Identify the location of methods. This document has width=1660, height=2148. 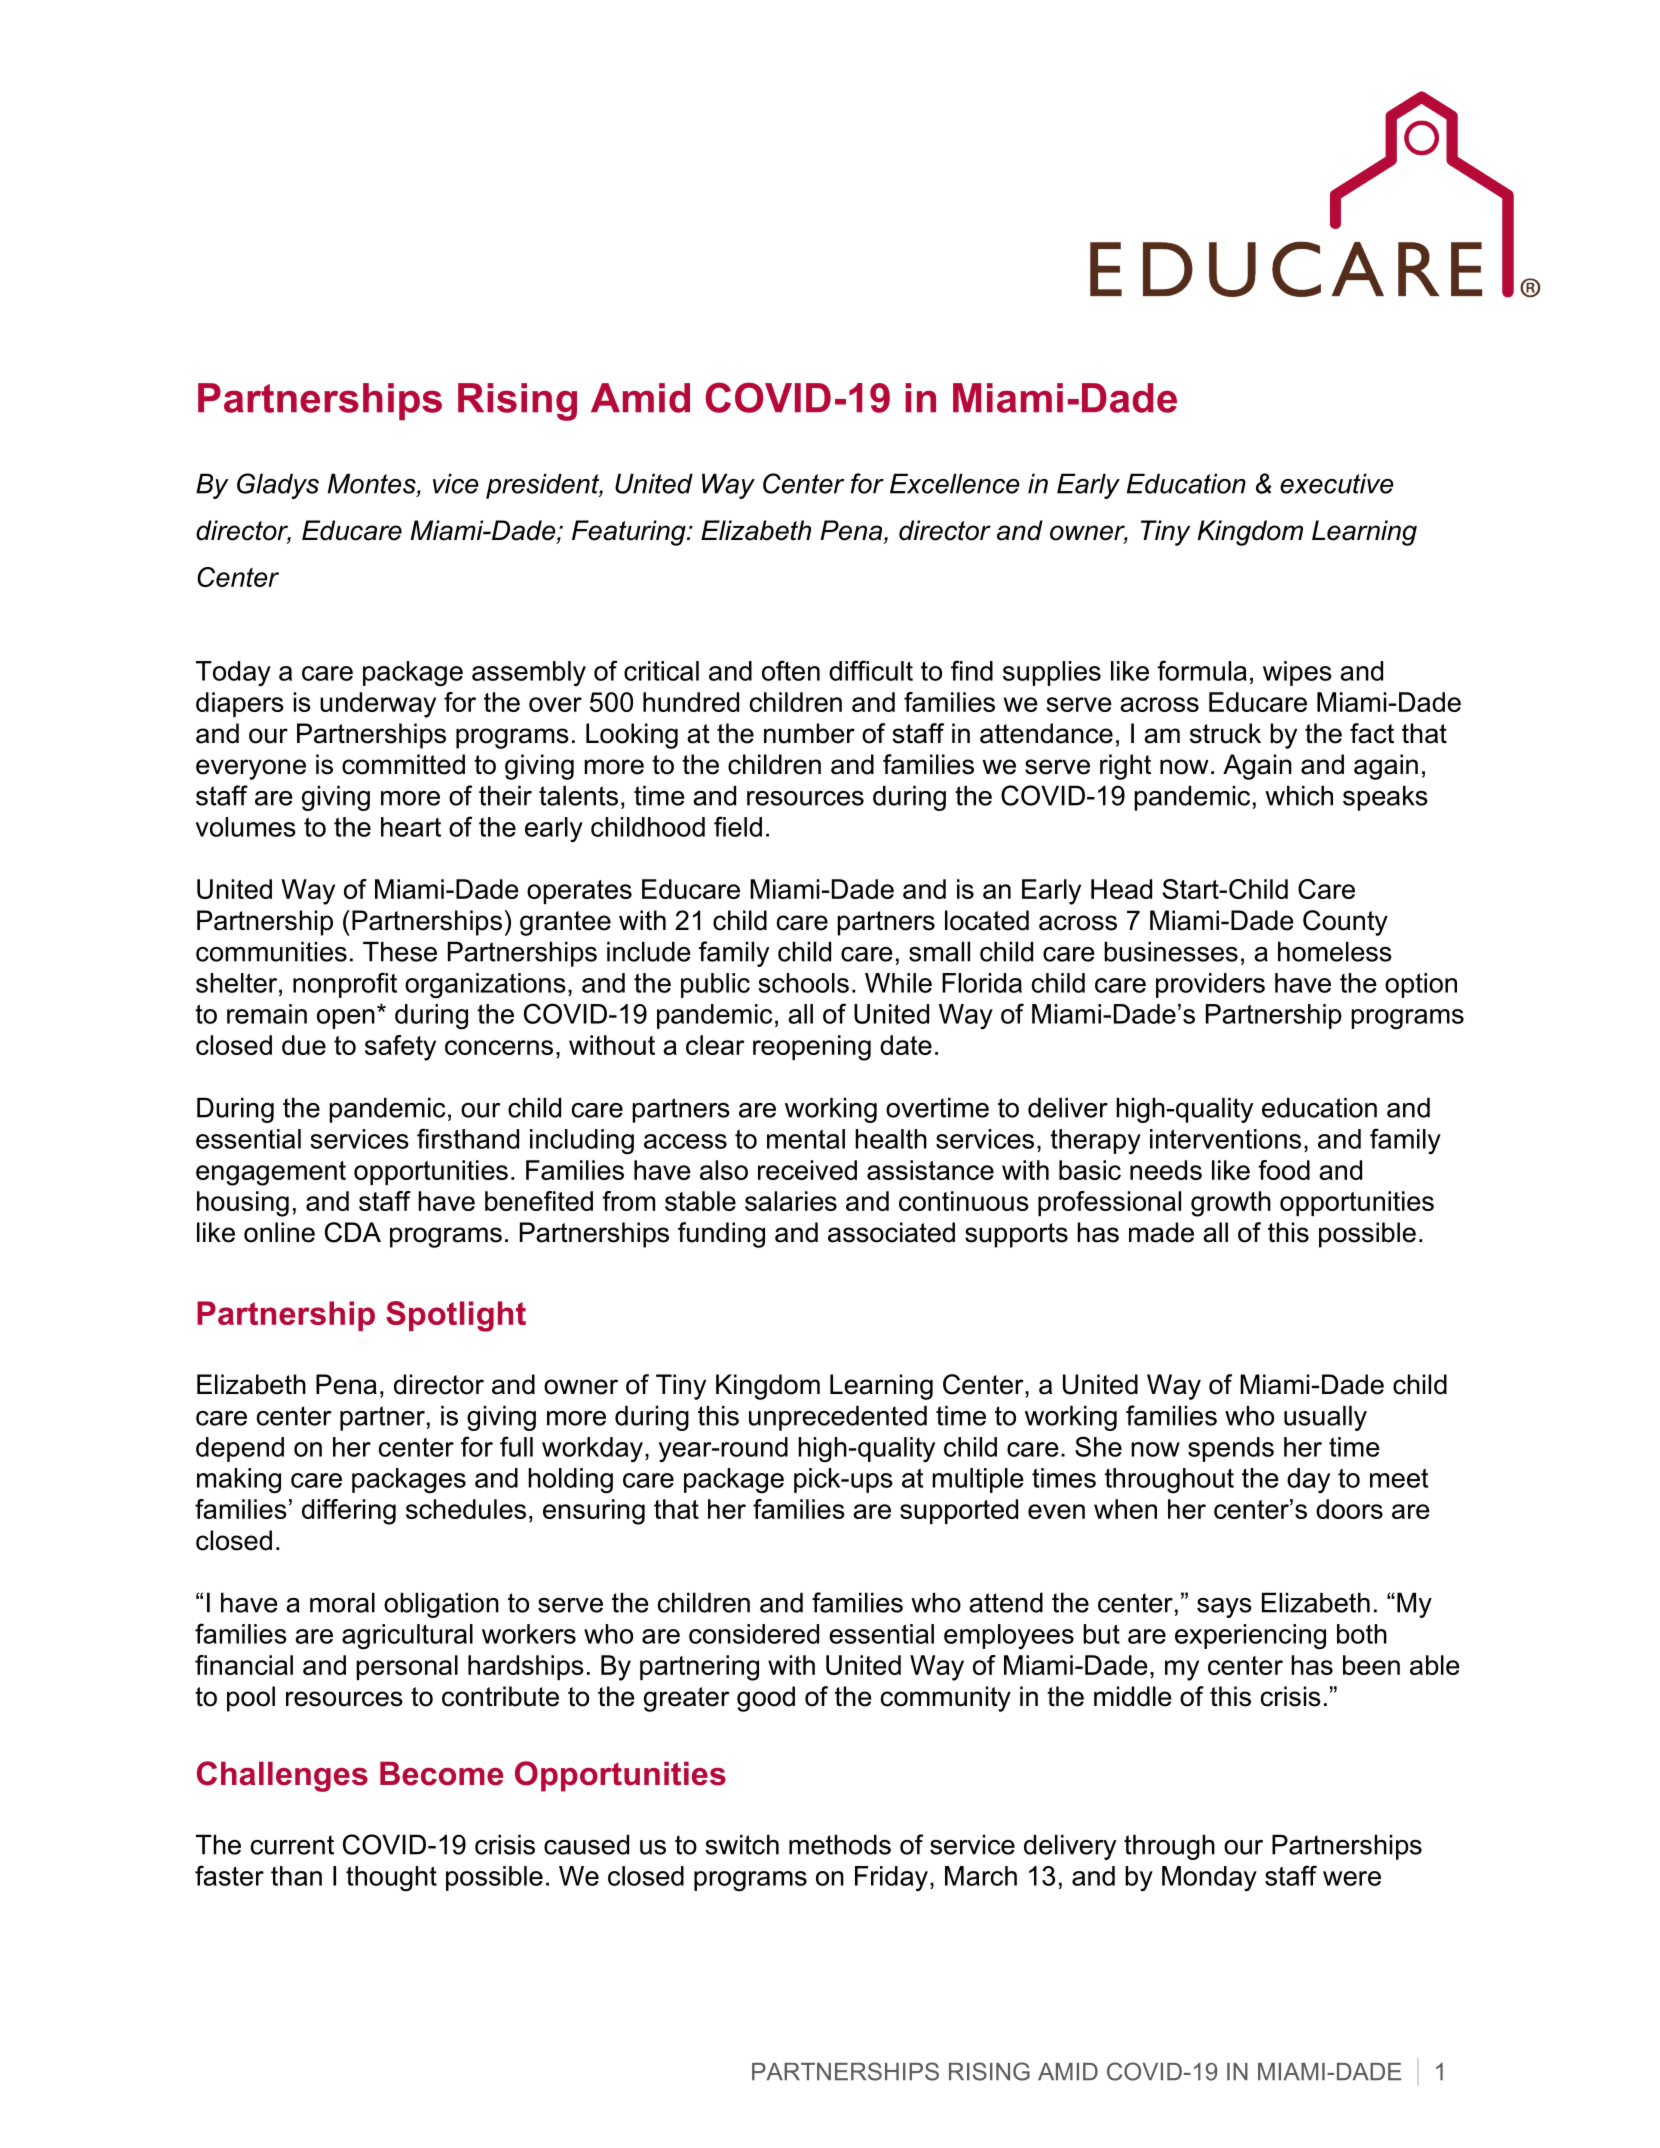
(840, 1844).
